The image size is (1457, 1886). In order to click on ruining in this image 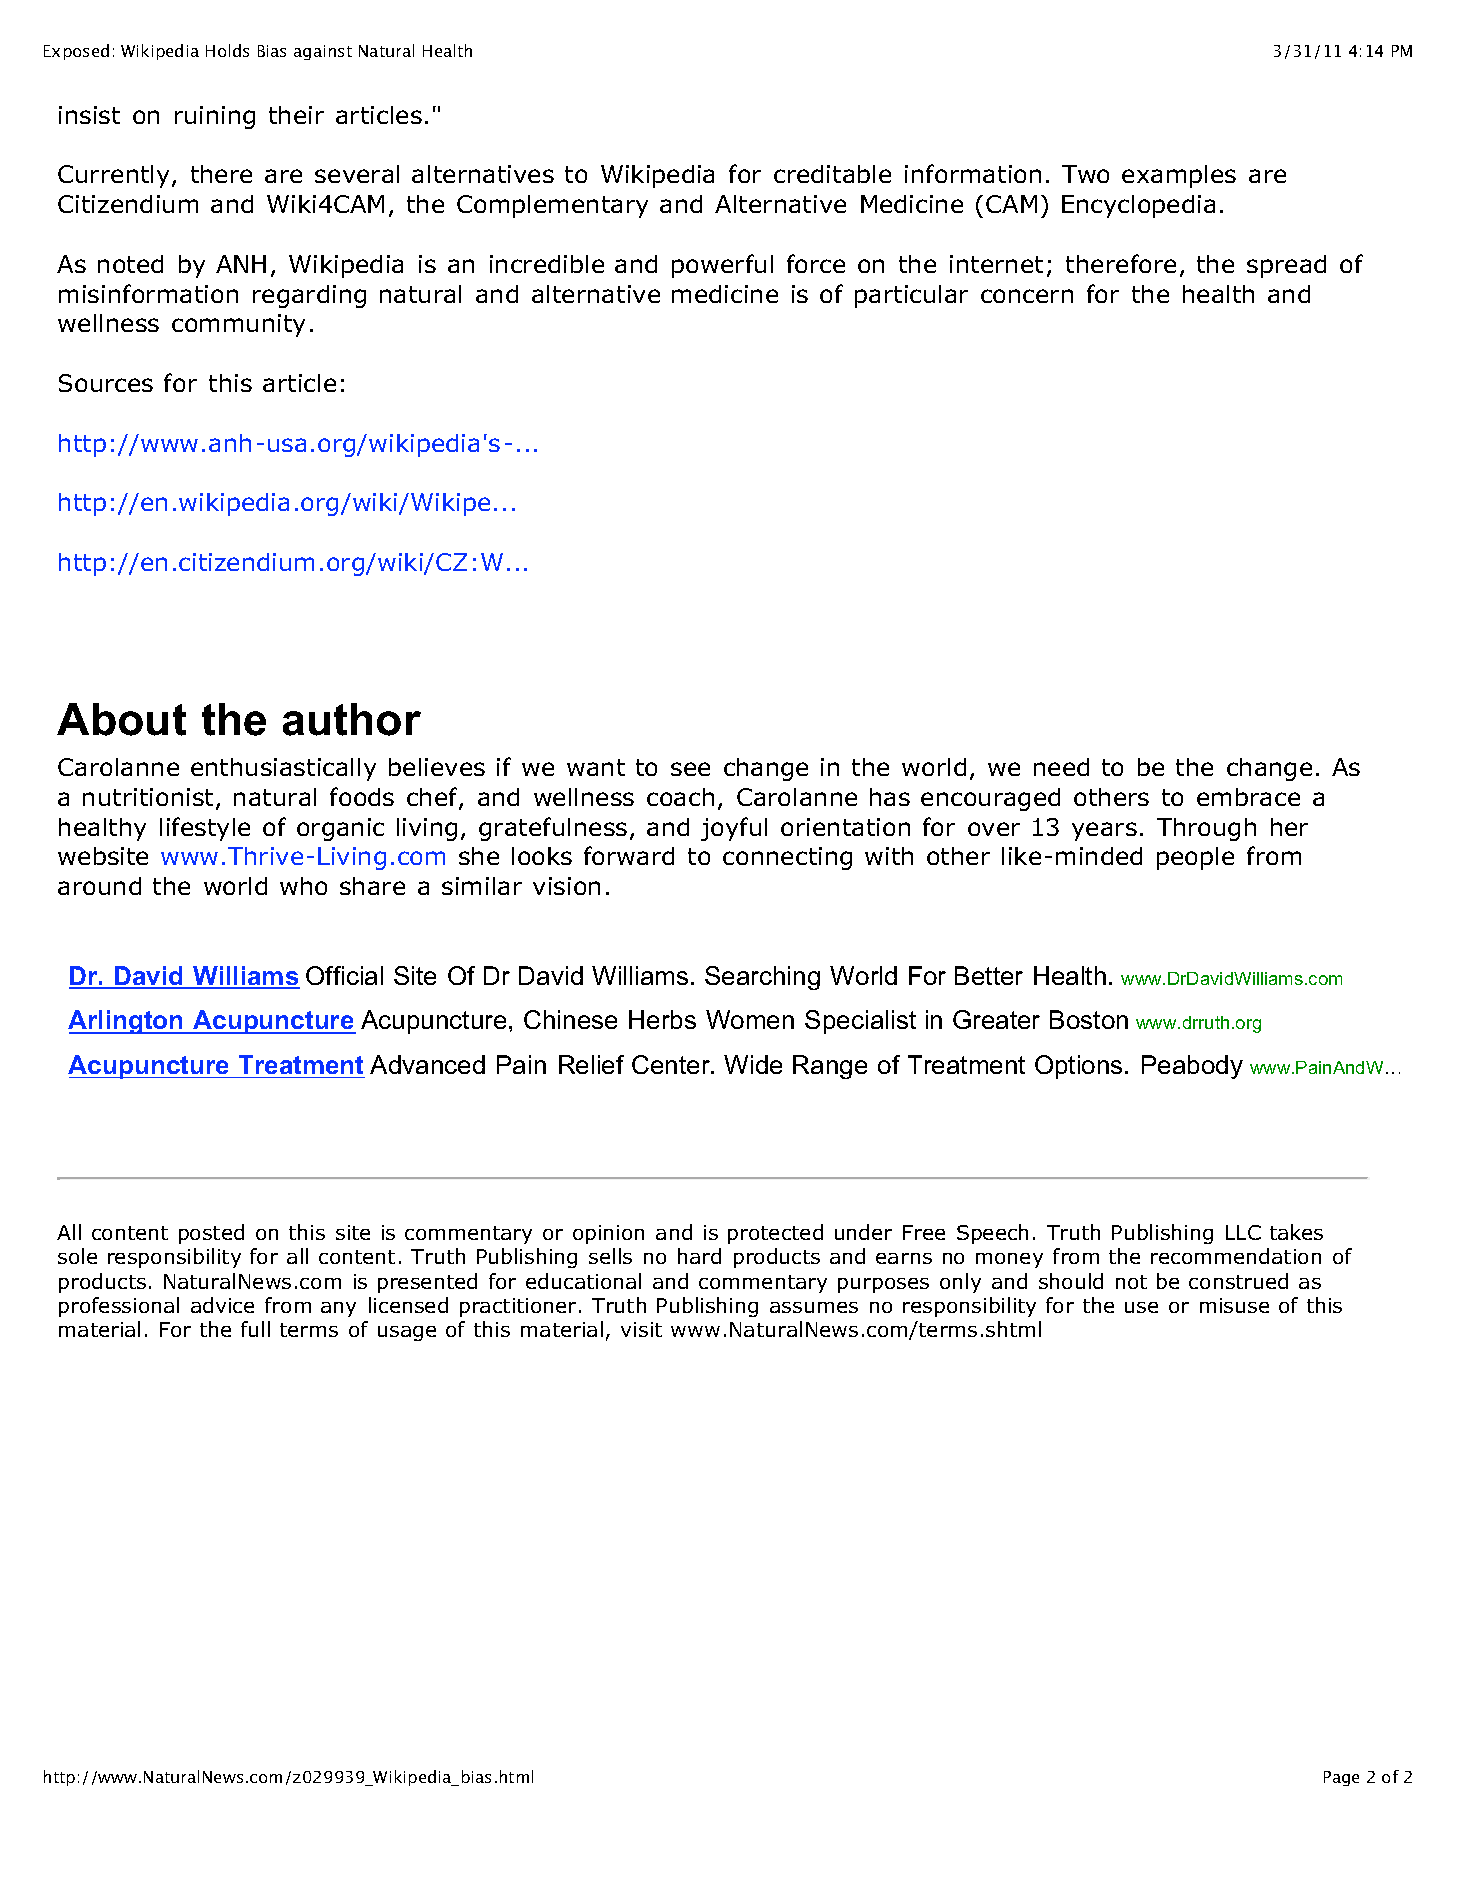, I will do `click(215, 117)`.
